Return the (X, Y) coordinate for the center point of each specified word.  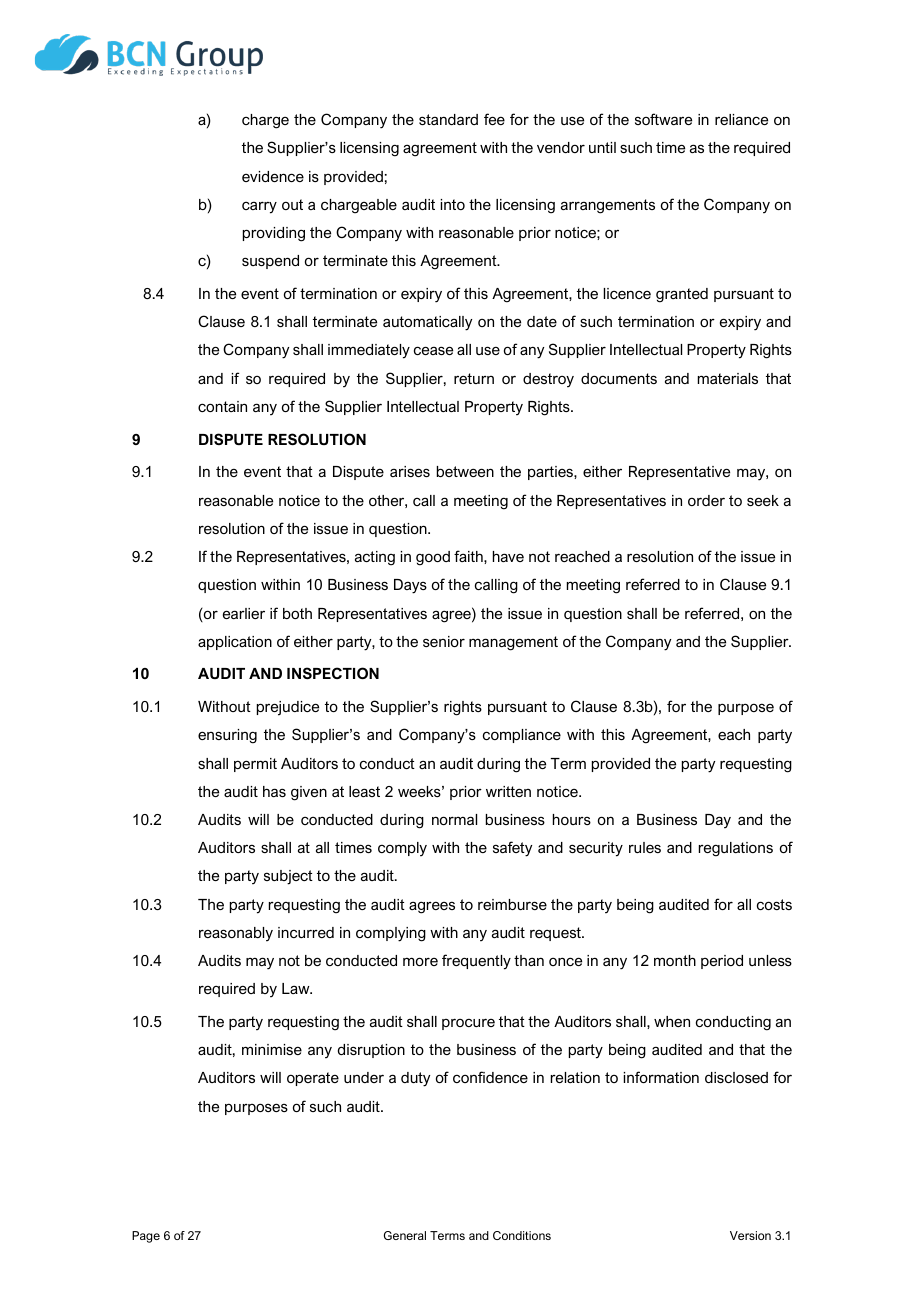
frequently (476, 962)
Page (146, 1237)
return (474, 378)
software (663, 119)
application (235, 643)
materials (728, 378)
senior (444, 641)
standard (448, 119)
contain (222, 406)
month (675, 960)
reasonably (236, 934)
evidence (273, 176)
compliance (522, 736)
